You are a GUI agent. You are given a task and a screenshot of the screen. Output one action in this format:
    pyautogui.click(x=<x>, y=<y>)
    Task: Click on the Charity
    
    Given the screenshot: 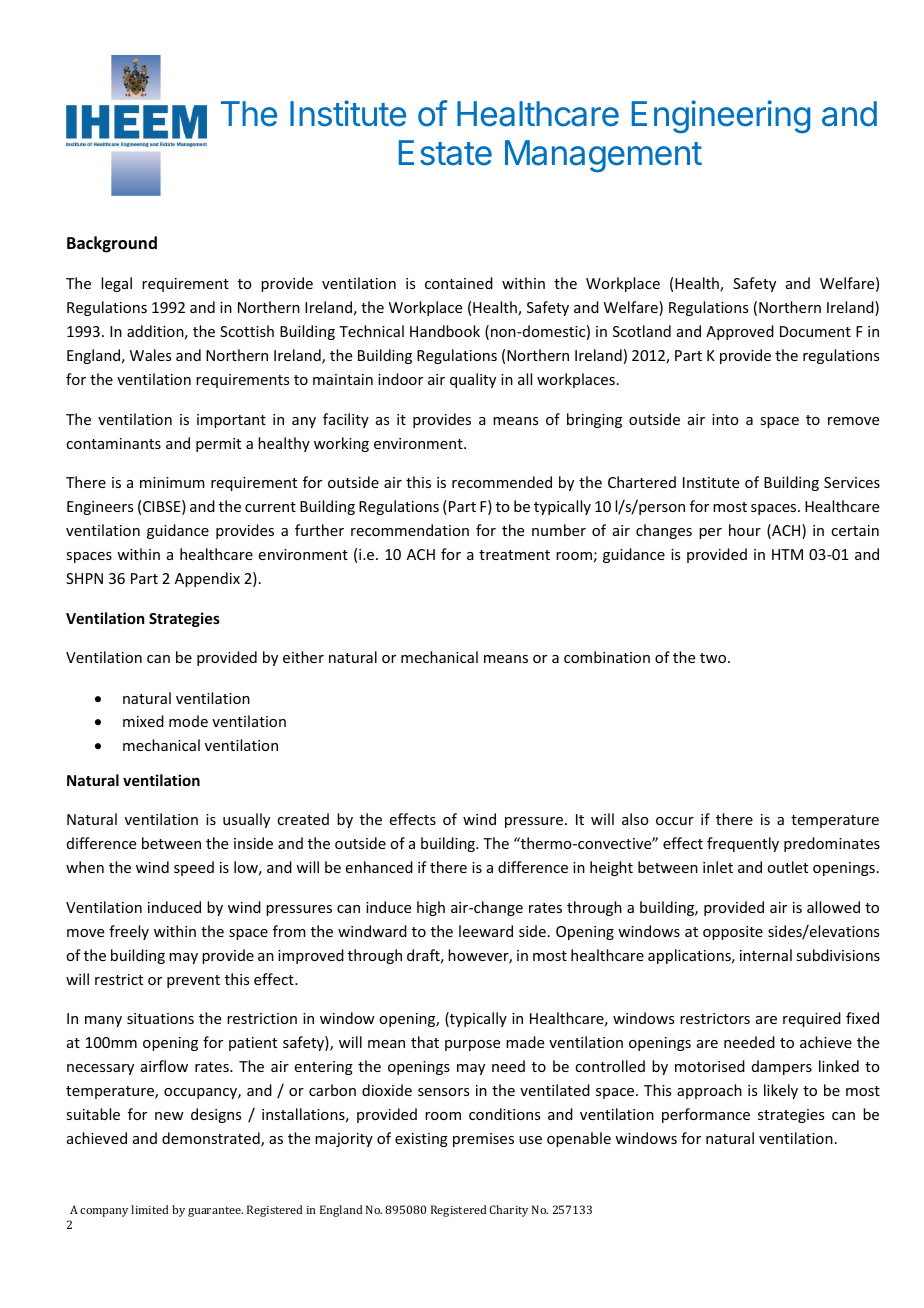 What is the action you would take?
    pyautogui.click(x=508, y=1211)
